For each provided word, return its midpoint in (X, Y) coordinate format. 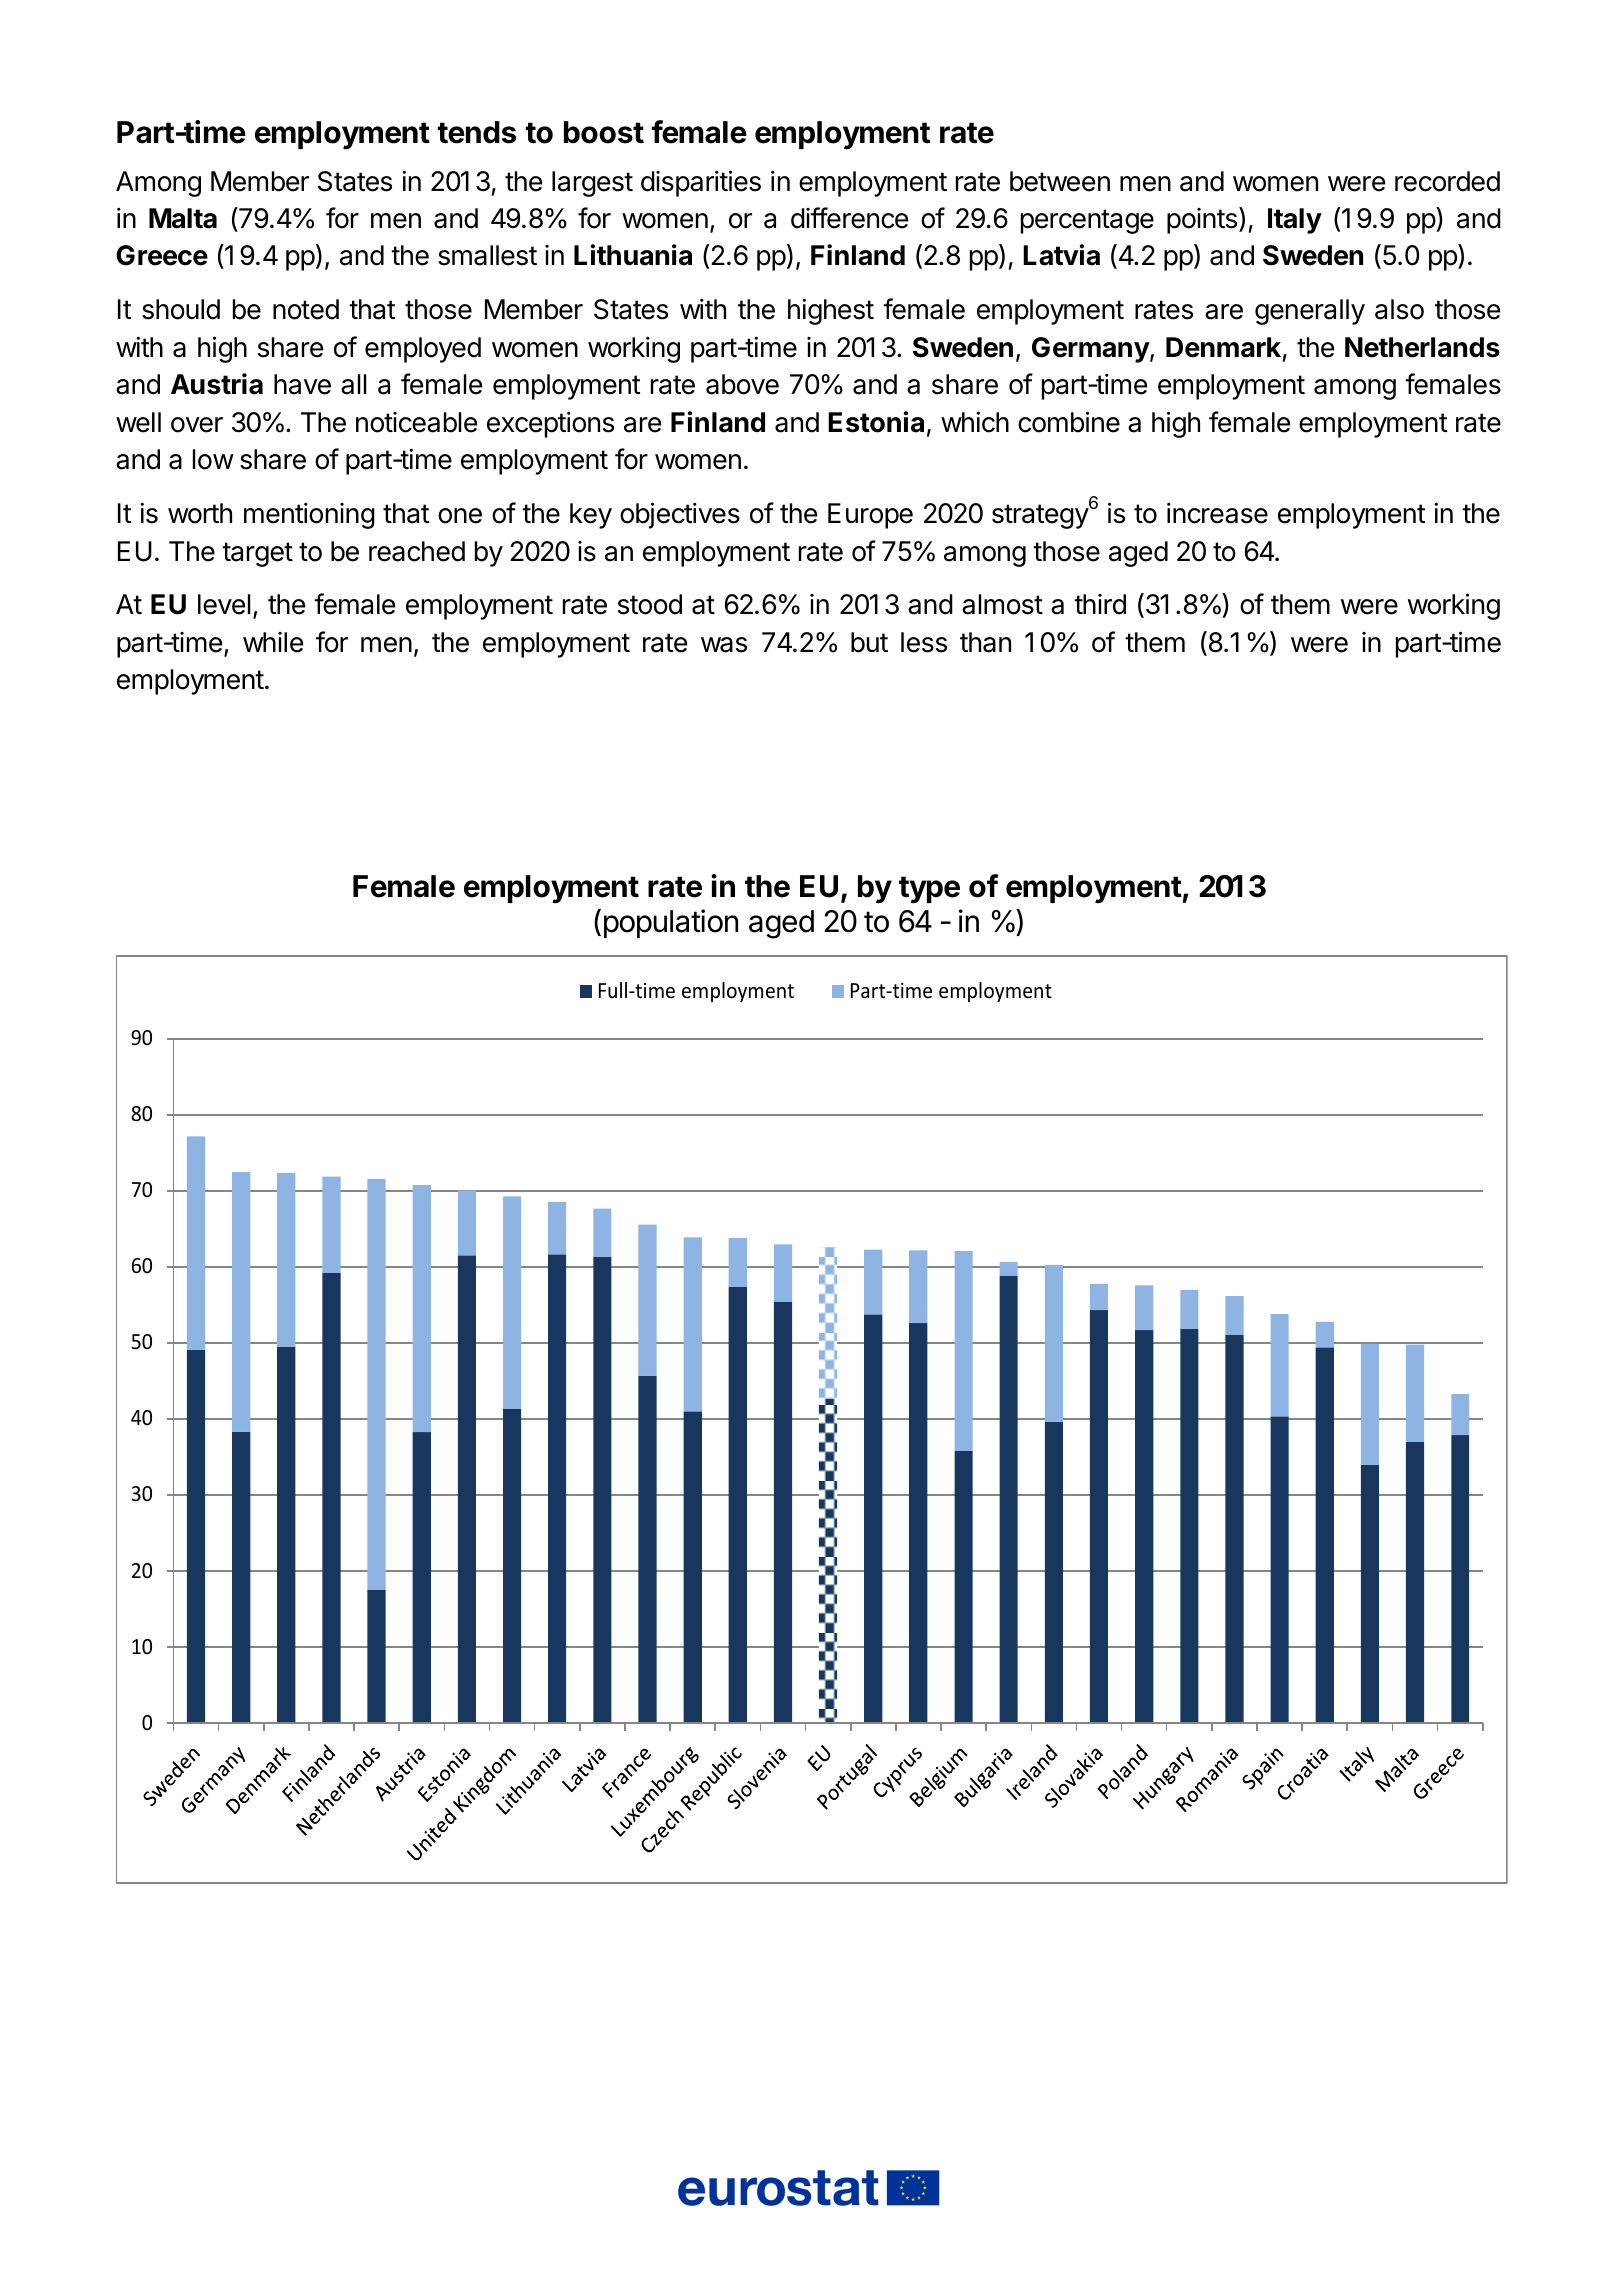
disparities (701, 183)
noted (306, 309)
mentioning (309, 515)
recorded (1447, 181)
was (724, 645)
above (742, 384)
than (985, 642)
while (273, 642)
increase (1217, 513)
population (671, 923)
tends (476, 132)
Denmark (1223, 347)
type (929, 890)
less (924, 642)
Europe (870, 516)
